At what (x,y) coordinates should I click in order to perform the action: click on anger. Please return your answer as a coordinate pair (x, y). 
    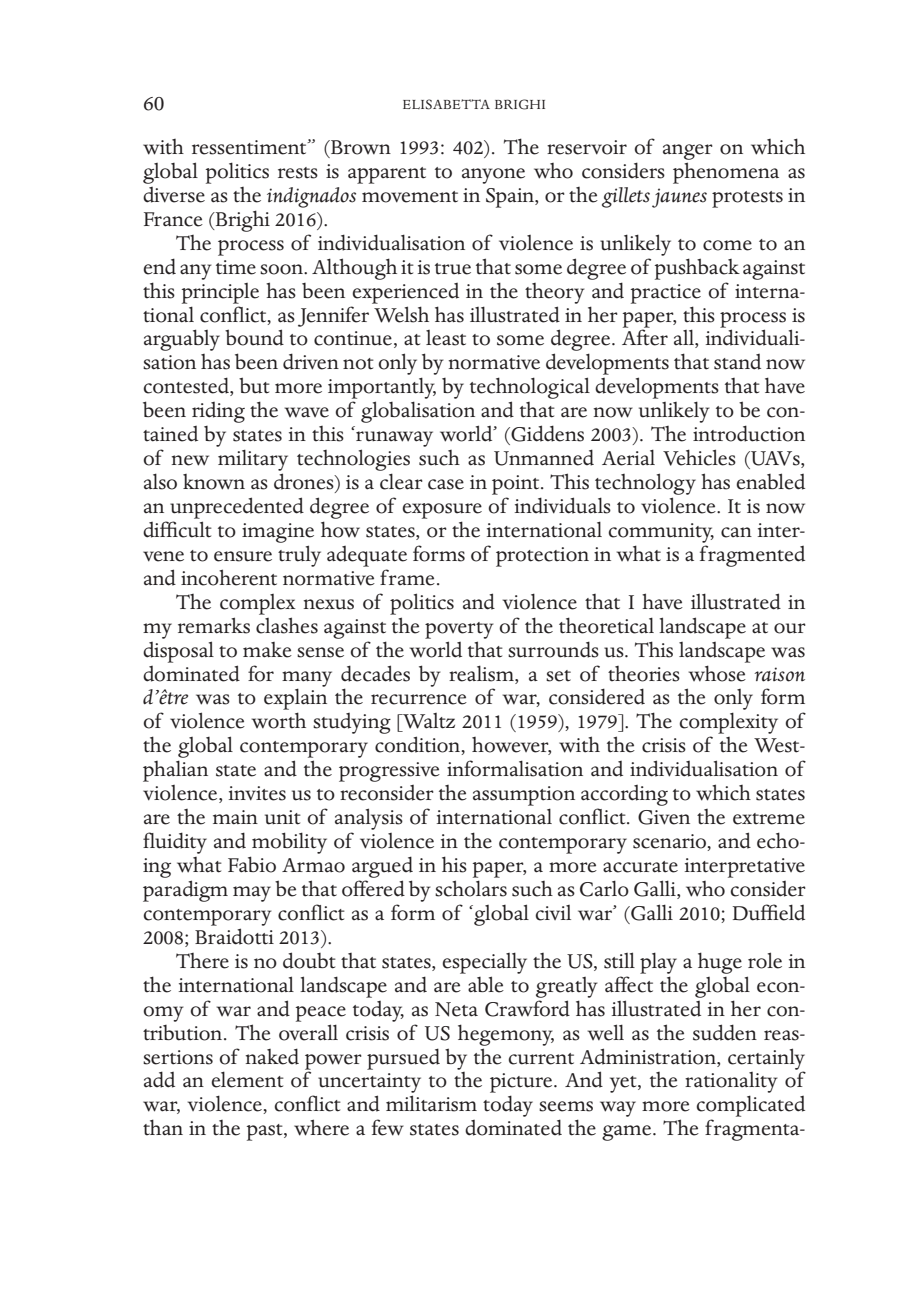
    Looking at the image, I should click on (688, 152).
